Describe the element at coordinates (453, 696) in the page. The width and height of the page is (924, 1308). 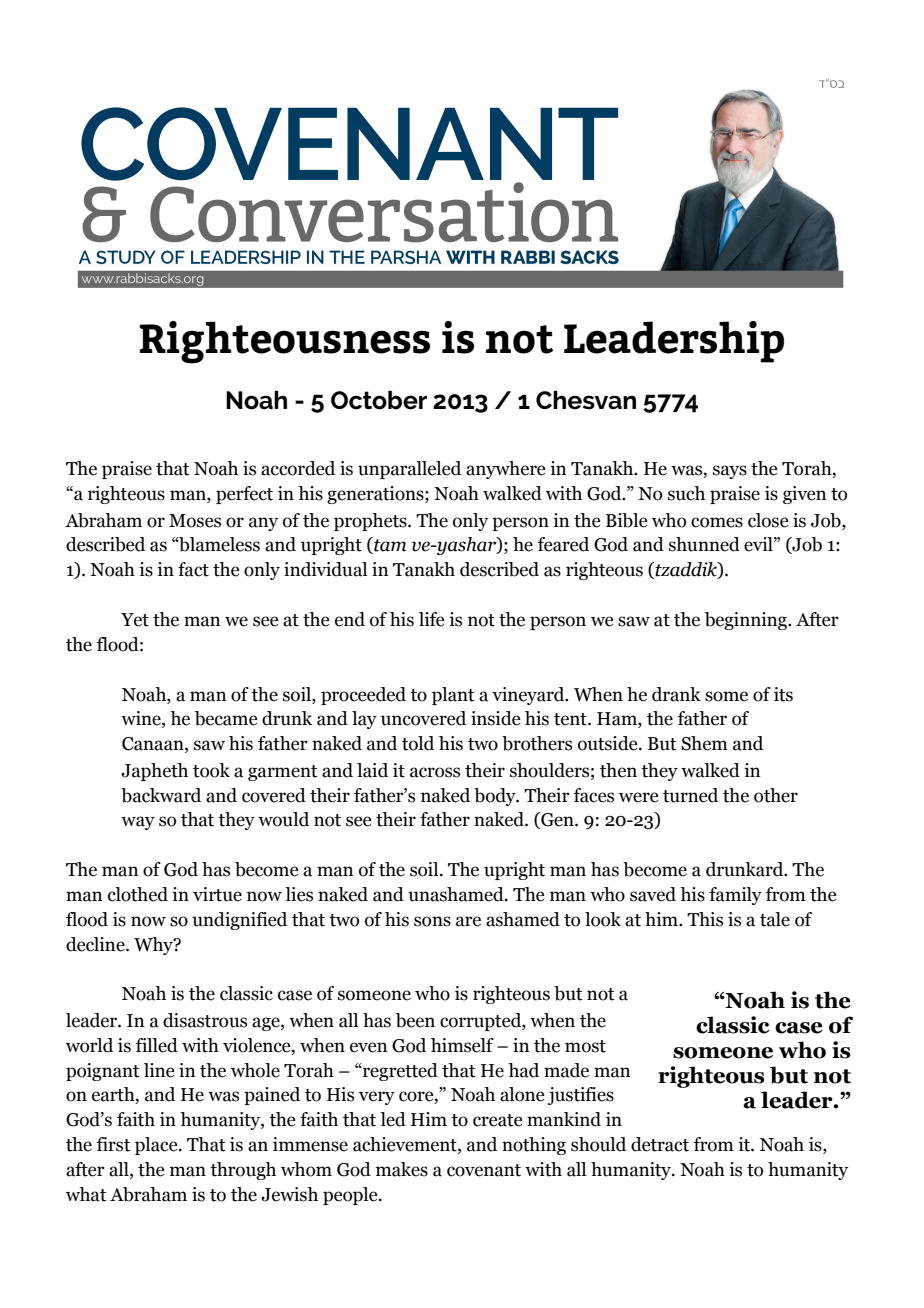
I see `plant` at that location.
